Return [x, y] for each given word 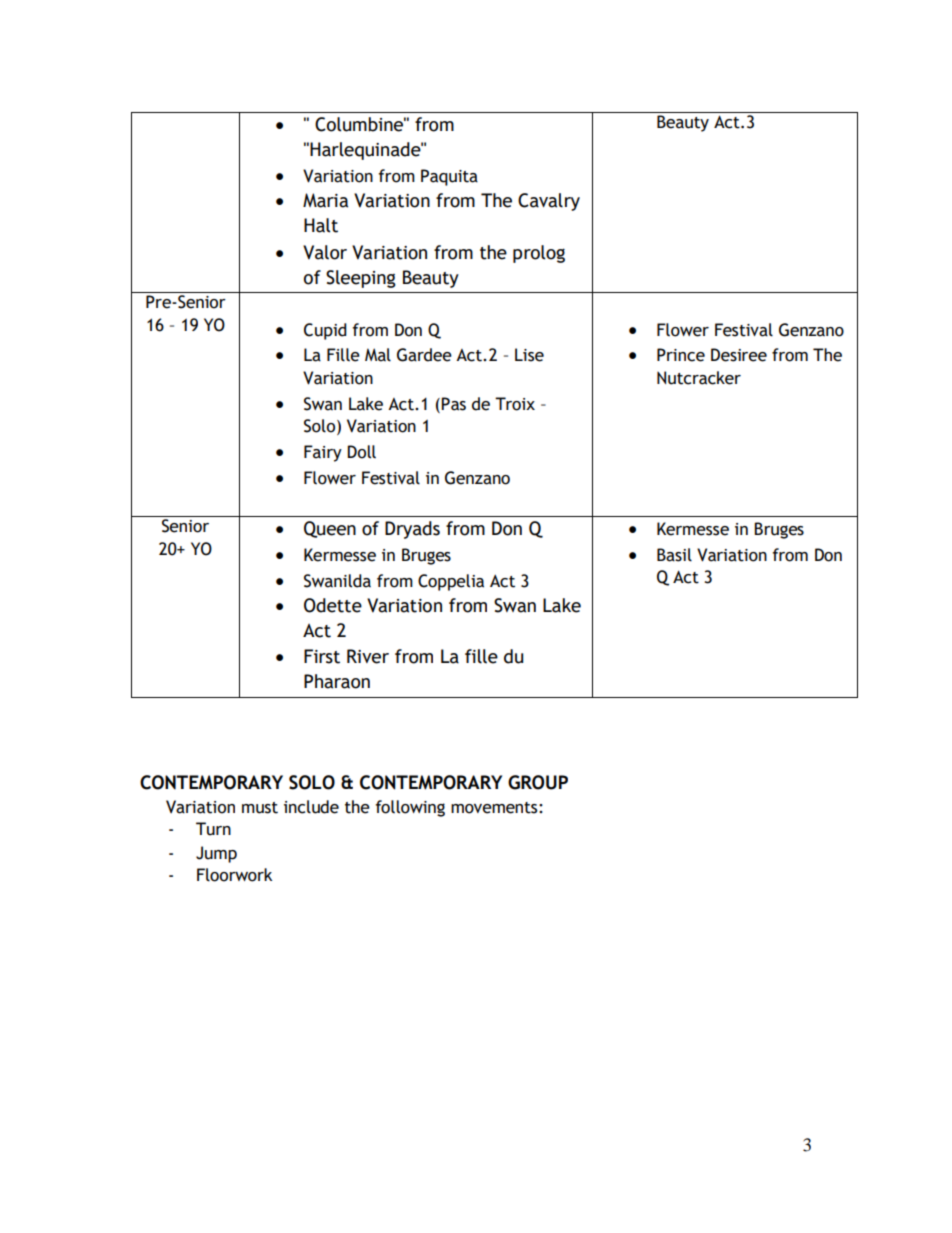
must [260, 808]
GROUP [538, 782]
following [410, 808]
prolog [539, 254]
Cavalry [549, 202]
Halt [321, 225]
